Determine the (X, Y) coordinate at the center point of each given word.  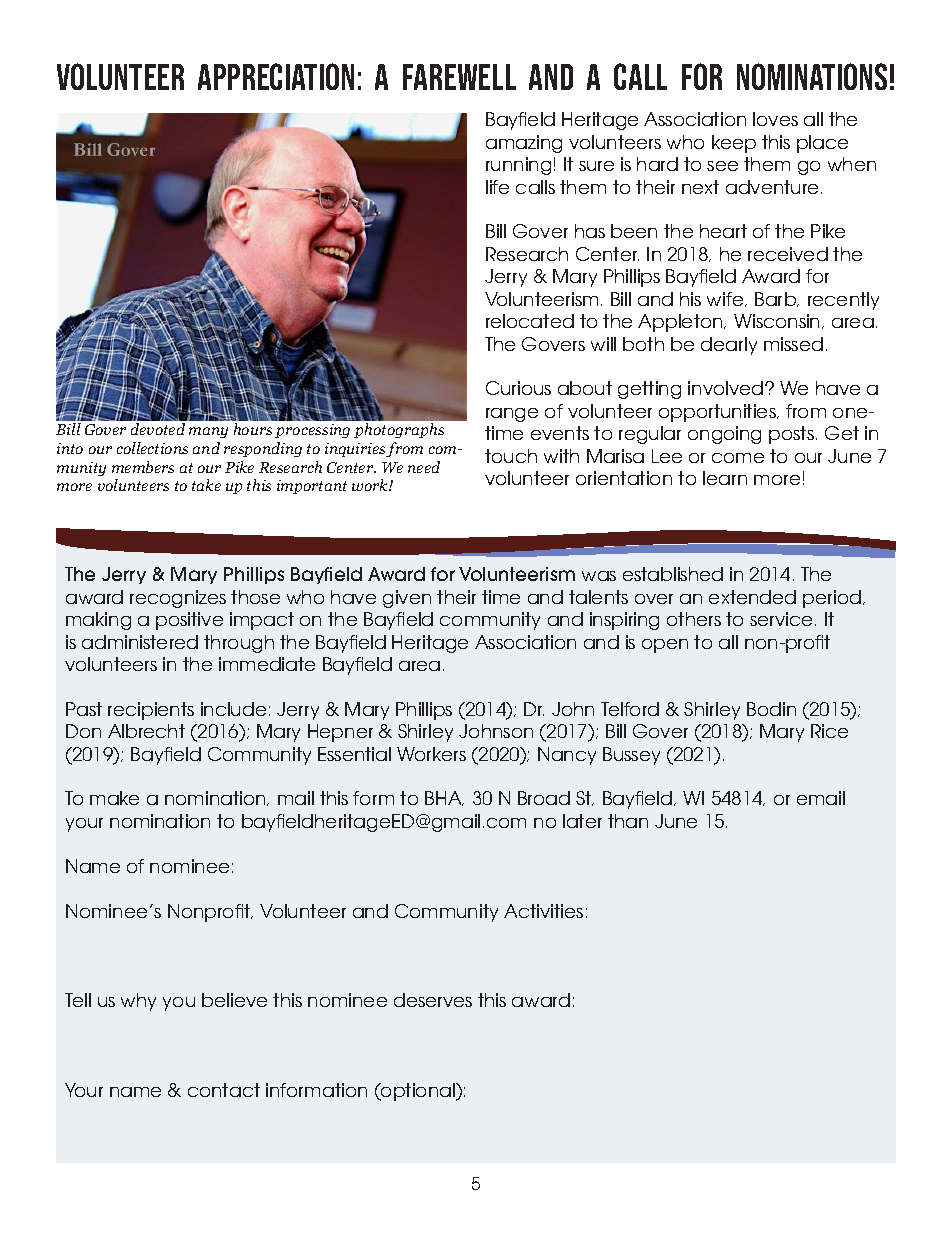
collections (152, 448)
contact (224, 1090)
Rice (829, 731)
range (512, 415)
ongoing (724, 435)
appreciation (276, 76)
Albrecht (146, 731)
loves (775, 119)
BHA (444, 798)
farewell (459, 77)
